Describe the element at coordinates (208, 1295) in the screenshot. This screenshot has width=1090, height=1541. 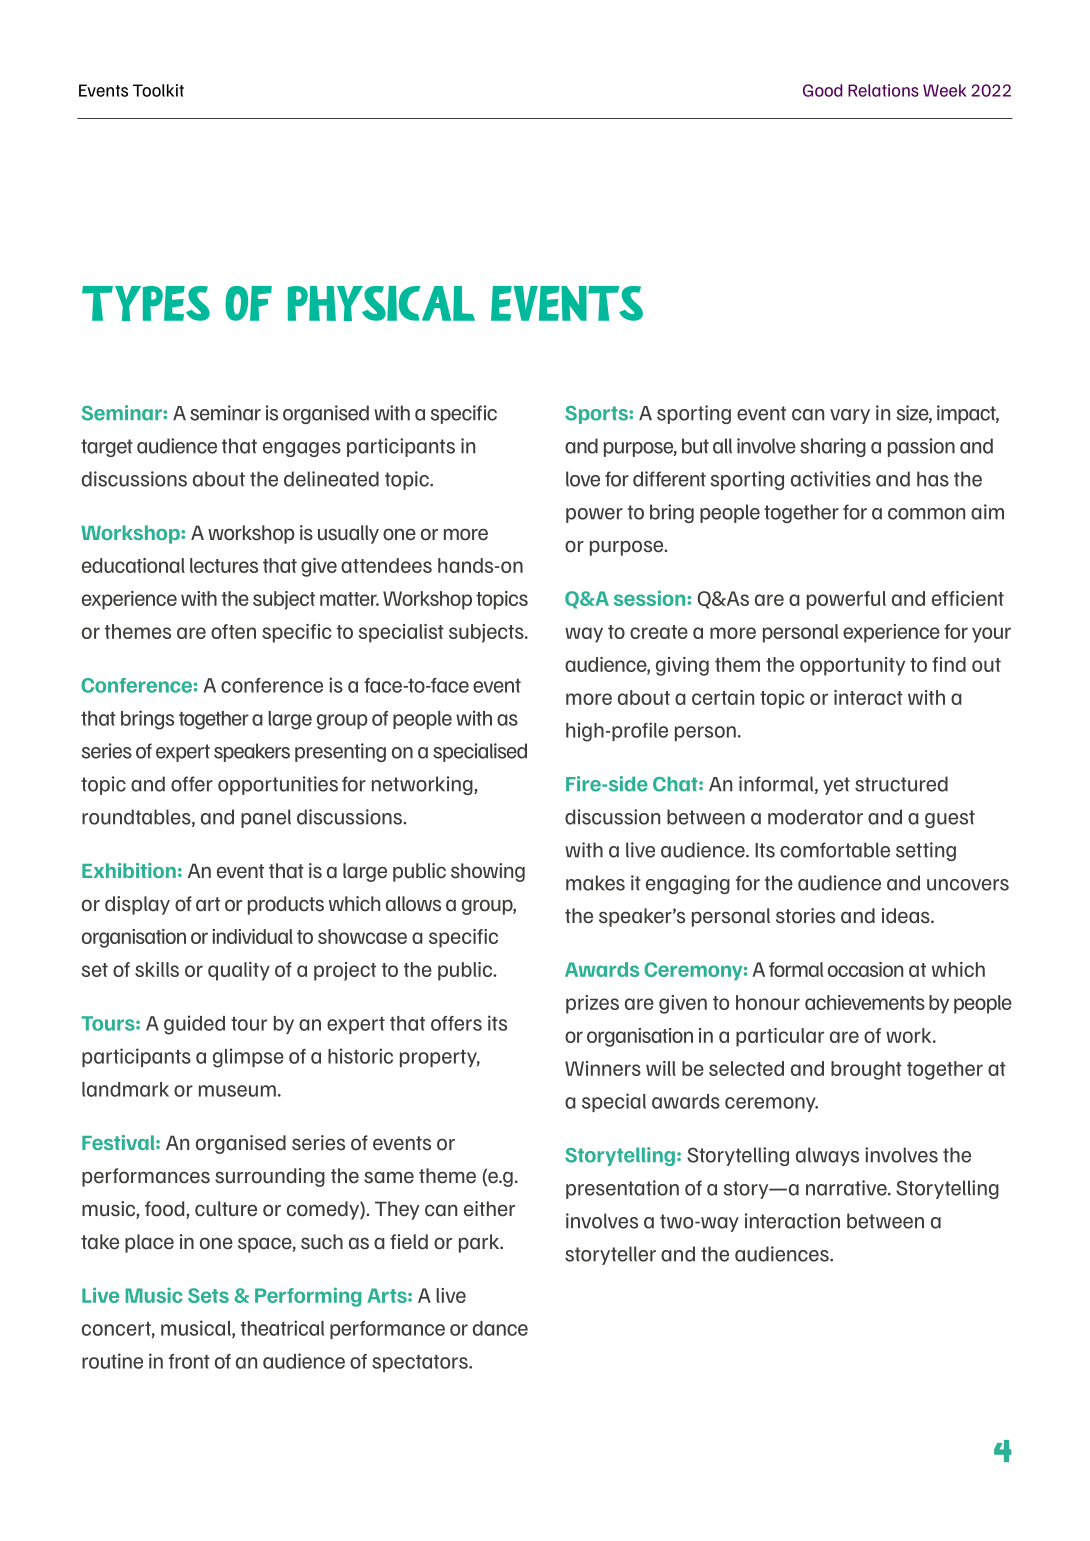
I see `Sets` at that location.
